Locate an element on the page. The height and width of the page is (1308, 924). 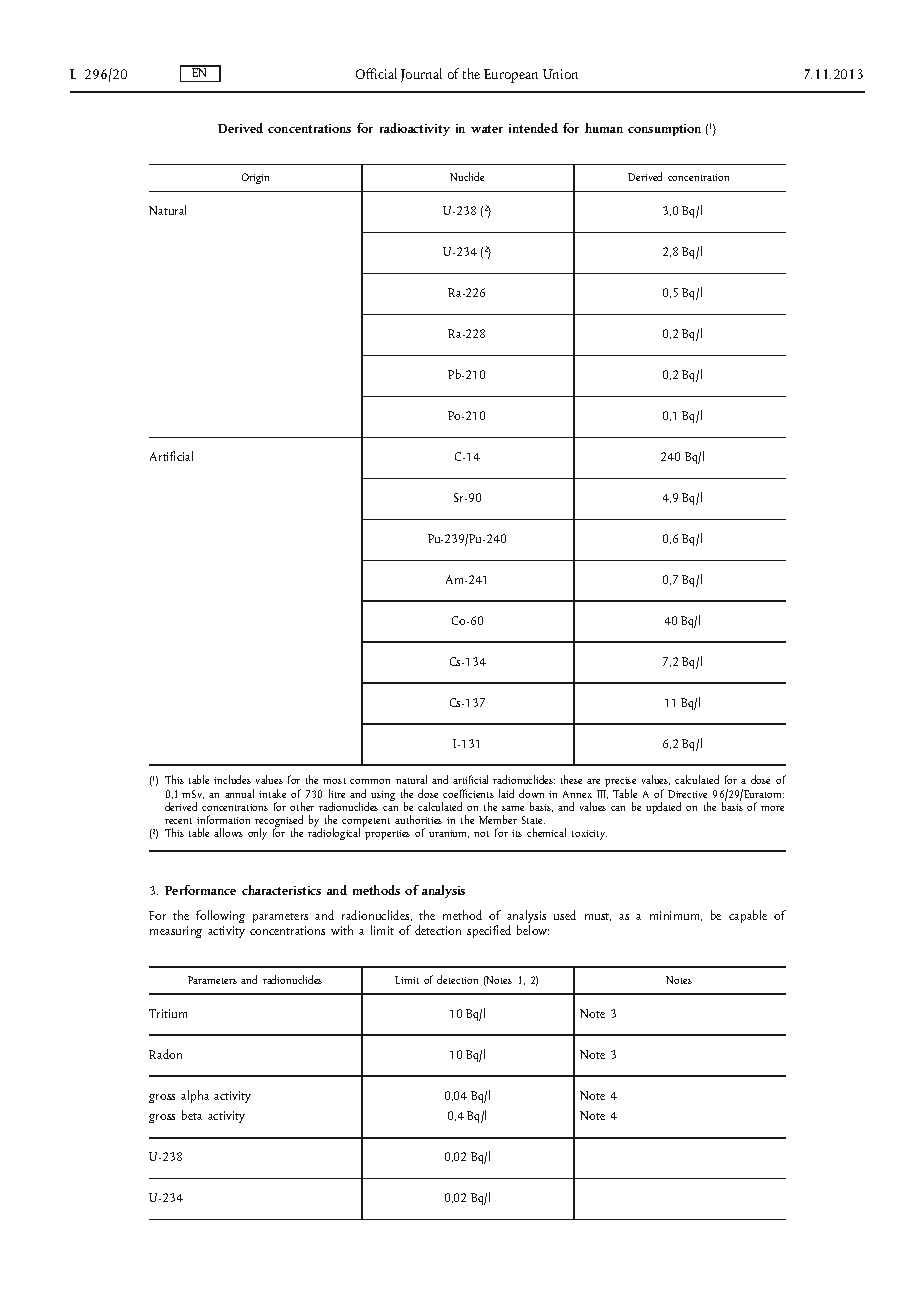
alpha is located at coordinates (195, 1096).
